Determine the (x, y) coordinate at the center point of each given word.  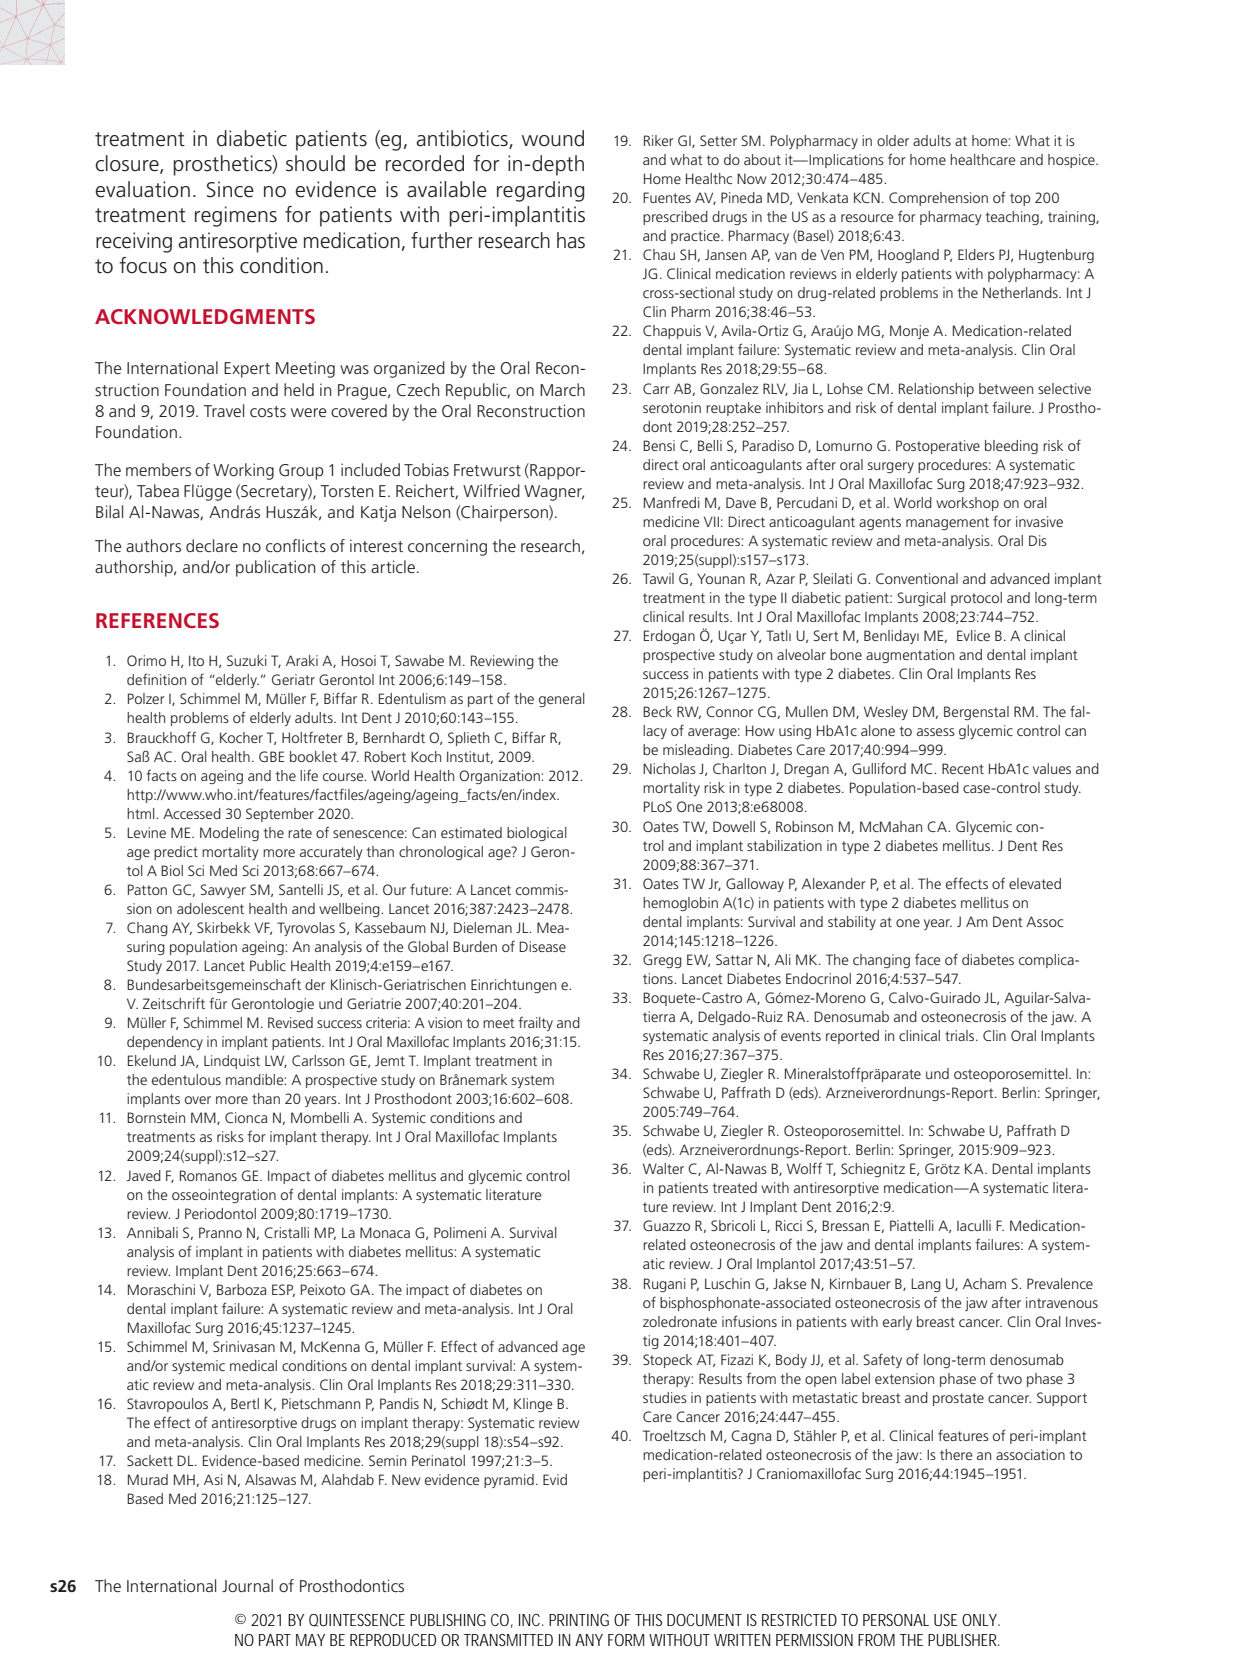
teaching (1013, 218)
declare (212, 545)
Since (230, 189)
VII (711, 521)
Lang (926, 1285)
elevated (1035, 883)
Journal (247, 1585)
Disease (542, 946)
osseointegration (224, 1196)
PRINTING (579, 1620)
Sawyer (223, 891)
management (947, 523)
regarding (540, 191)
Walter (663, 1168)
